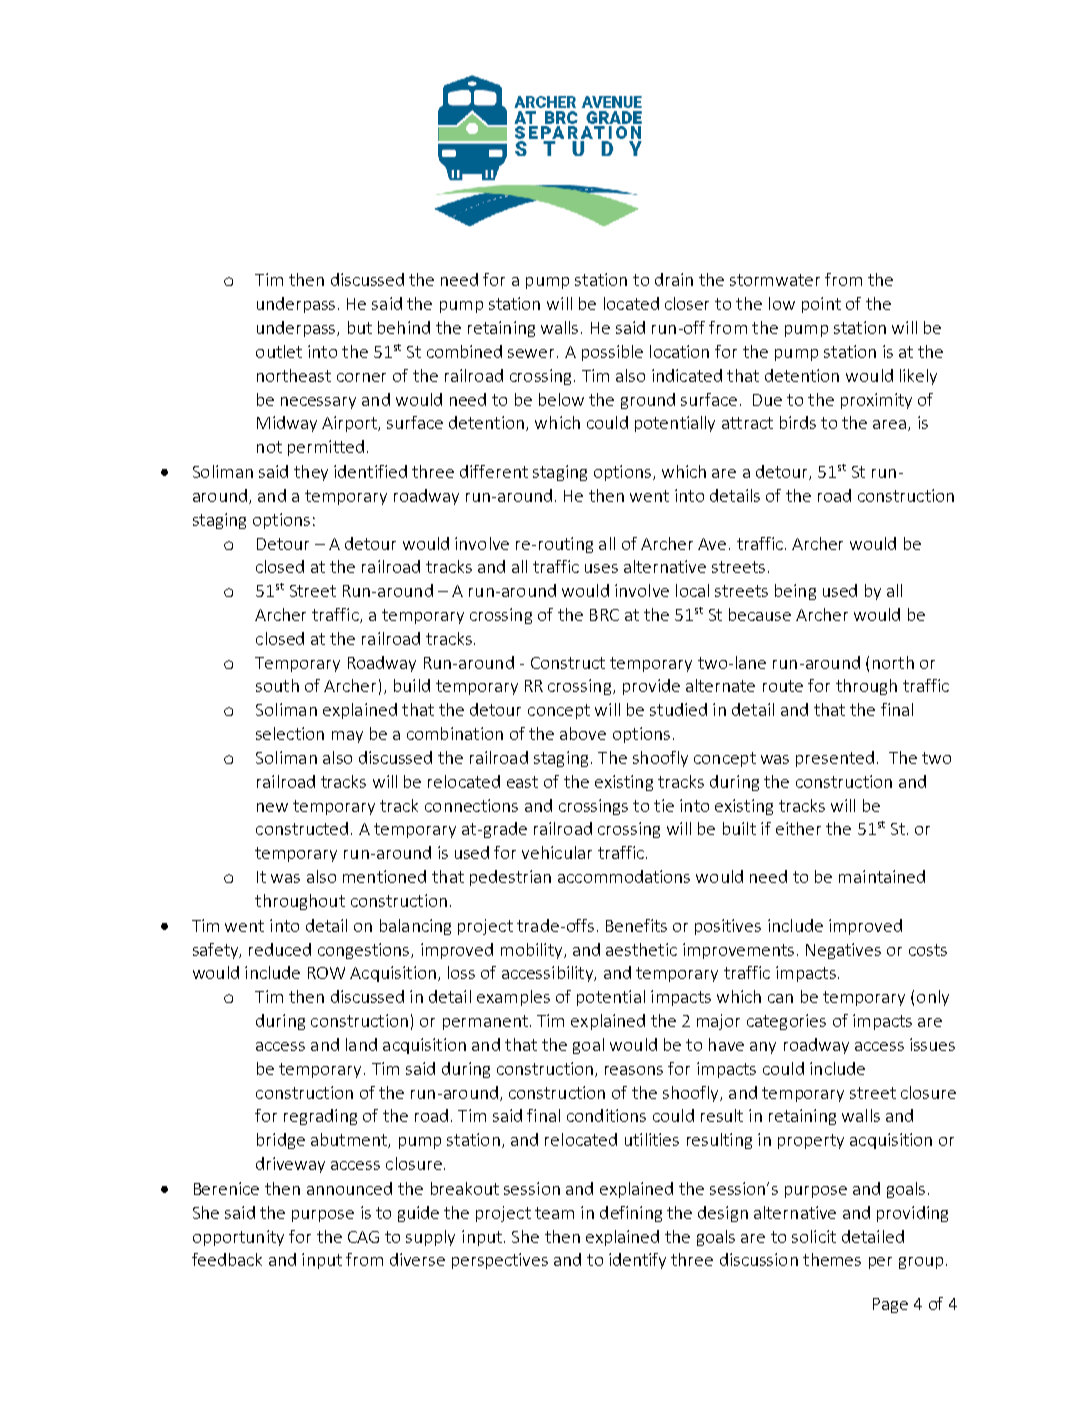 Image resolution: width=1085 pixels, height=1405 pixels. I want to click on outlet, so click(279, 351).
